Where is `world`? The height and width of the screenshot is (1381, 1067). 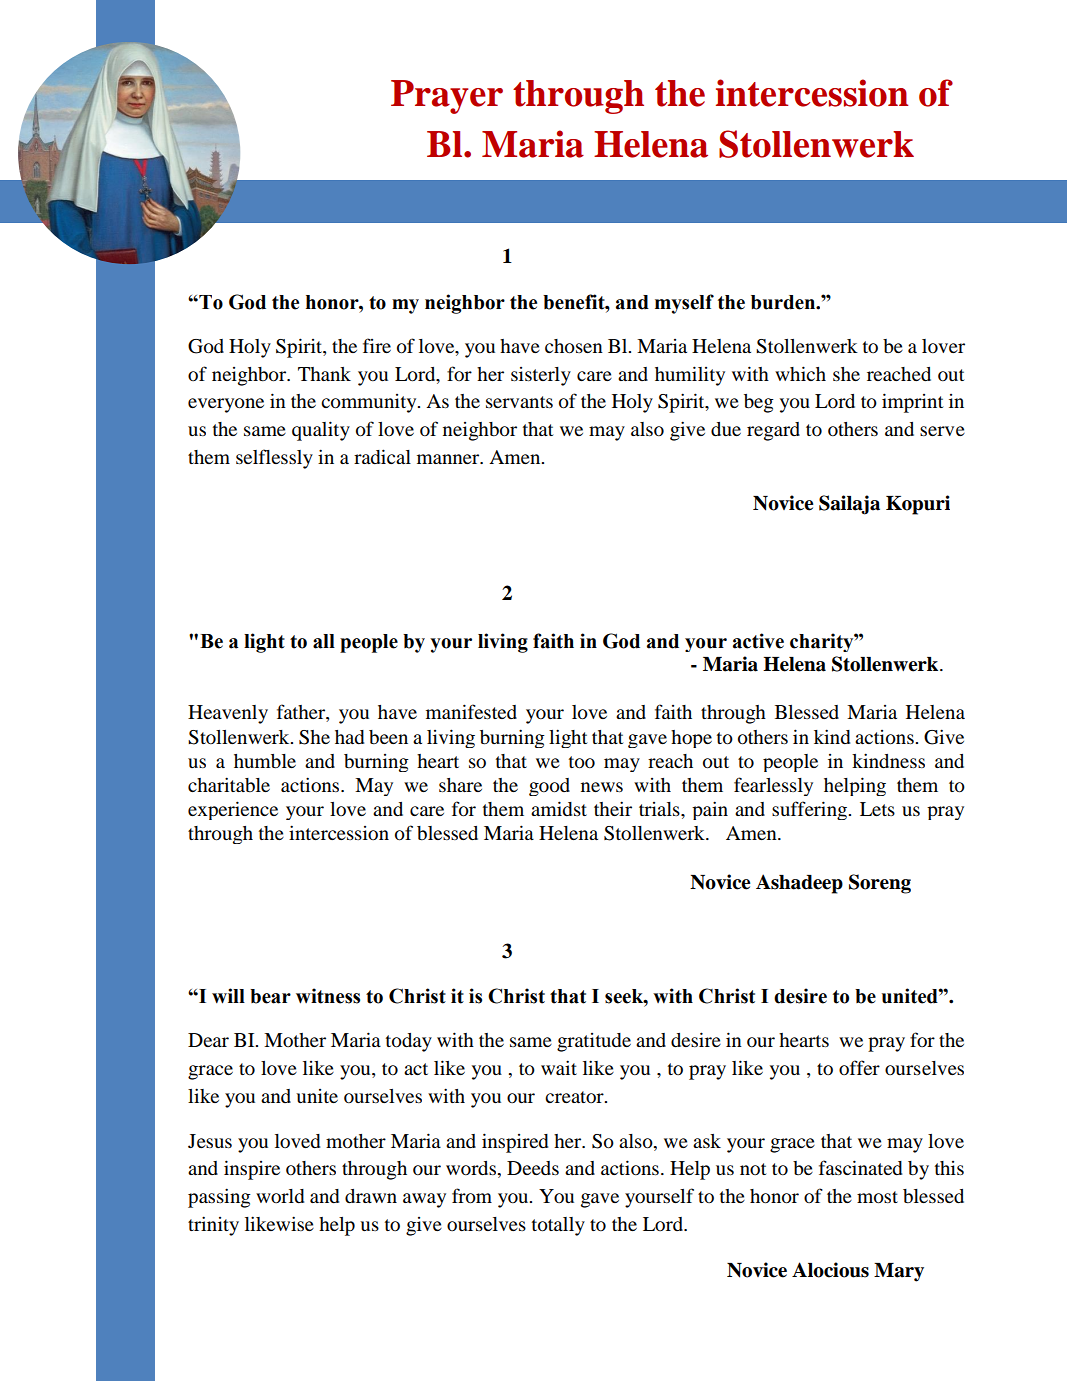 world is located at coordinates (280, 1196).
